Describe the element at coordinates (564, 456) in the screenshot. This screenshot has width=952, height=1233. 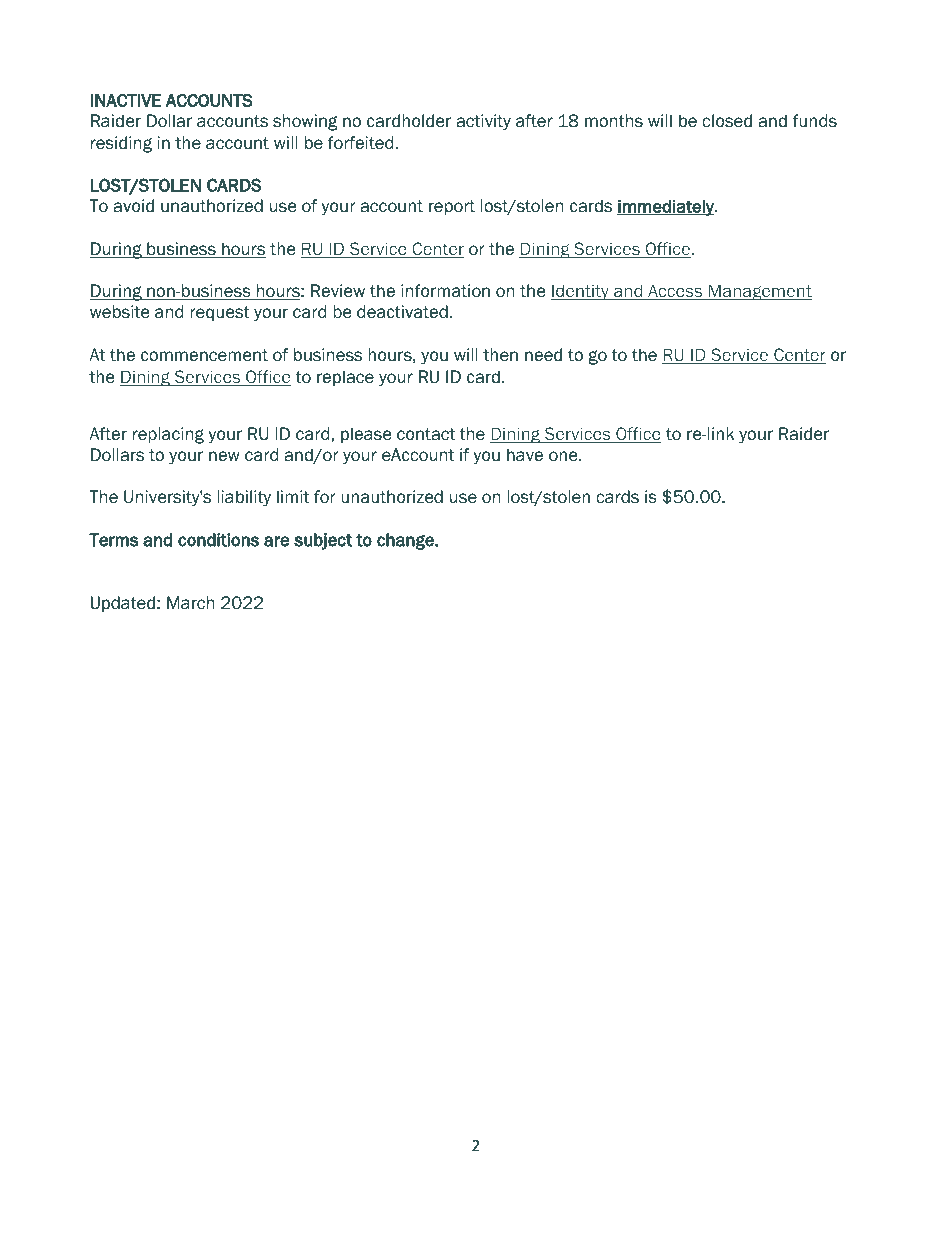
I see `one` at that location.
